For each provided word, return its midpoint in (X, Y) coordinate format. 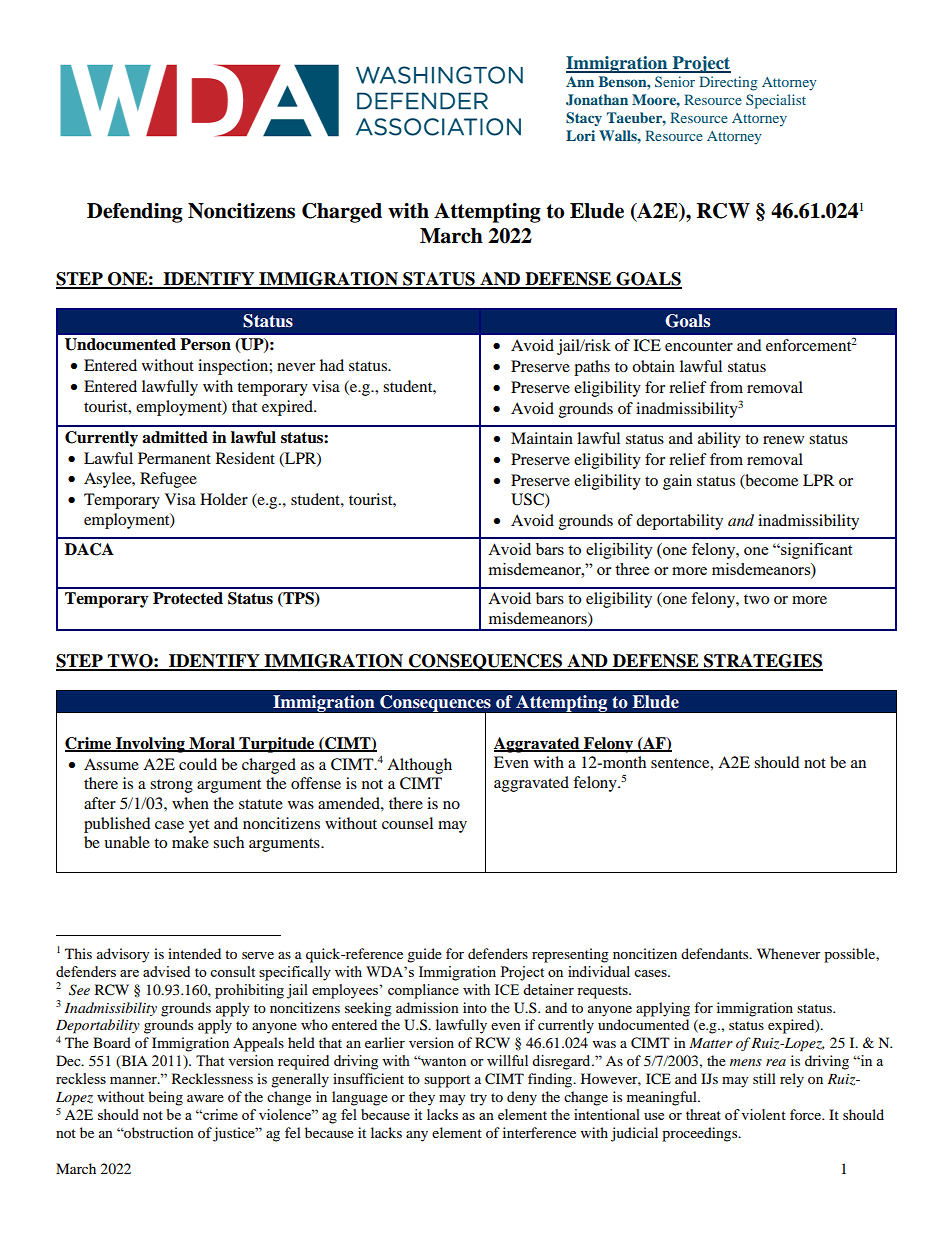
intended (194, 953)
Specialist (776, 101)
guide (424, 955)
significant (815, 551)
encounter (699, 346)
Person (205, 344)
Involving (150, 745)
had (332, 365)
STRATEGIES (762, 662)
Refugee (168, 480)
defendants (716, 953)
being (165, 1098)
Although (419, 766)
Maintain (542, 438)
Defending (135, 213)
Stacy (584, 119)
